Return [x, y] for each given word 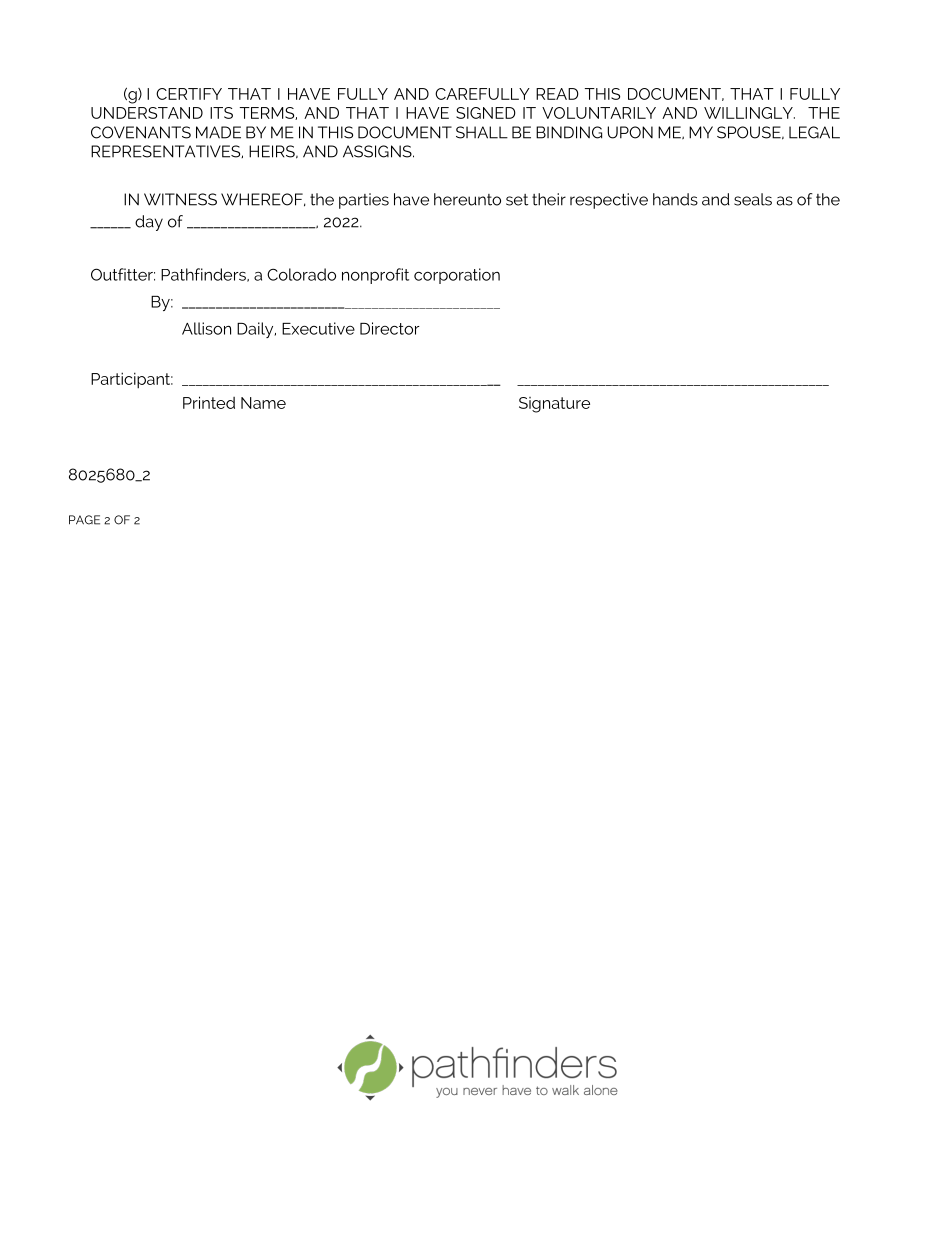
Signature [554, 405]
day [149, 223]
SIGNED [486, 113]
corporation [457, 276]
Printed [209, 402]
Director [390, 328]
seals [753, 199]
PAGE [84, 520]
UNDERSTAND [147, 113]
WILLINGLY [749, 113]
